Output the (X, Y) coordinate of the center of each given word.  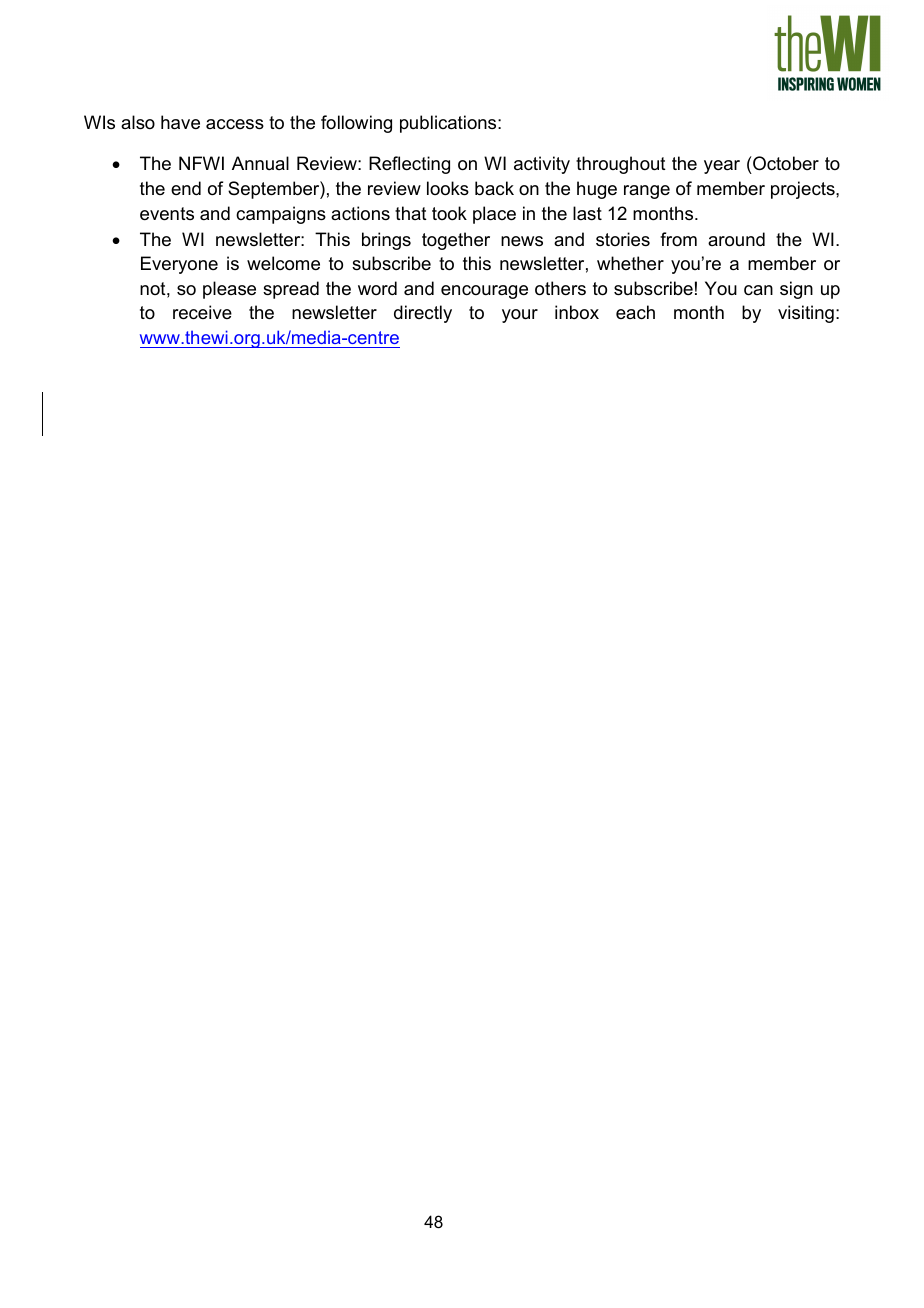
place (494, 215)
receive (202, 312)
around (736, 239)
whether (630, 263)
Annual (260, 163)
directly (423, 314)
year (722, 167)
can (758, 290)
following (356, 124)
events (167, 214)
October (785, 165)
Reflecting (409, 165)
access (235, 124)
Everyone (179, 265)
